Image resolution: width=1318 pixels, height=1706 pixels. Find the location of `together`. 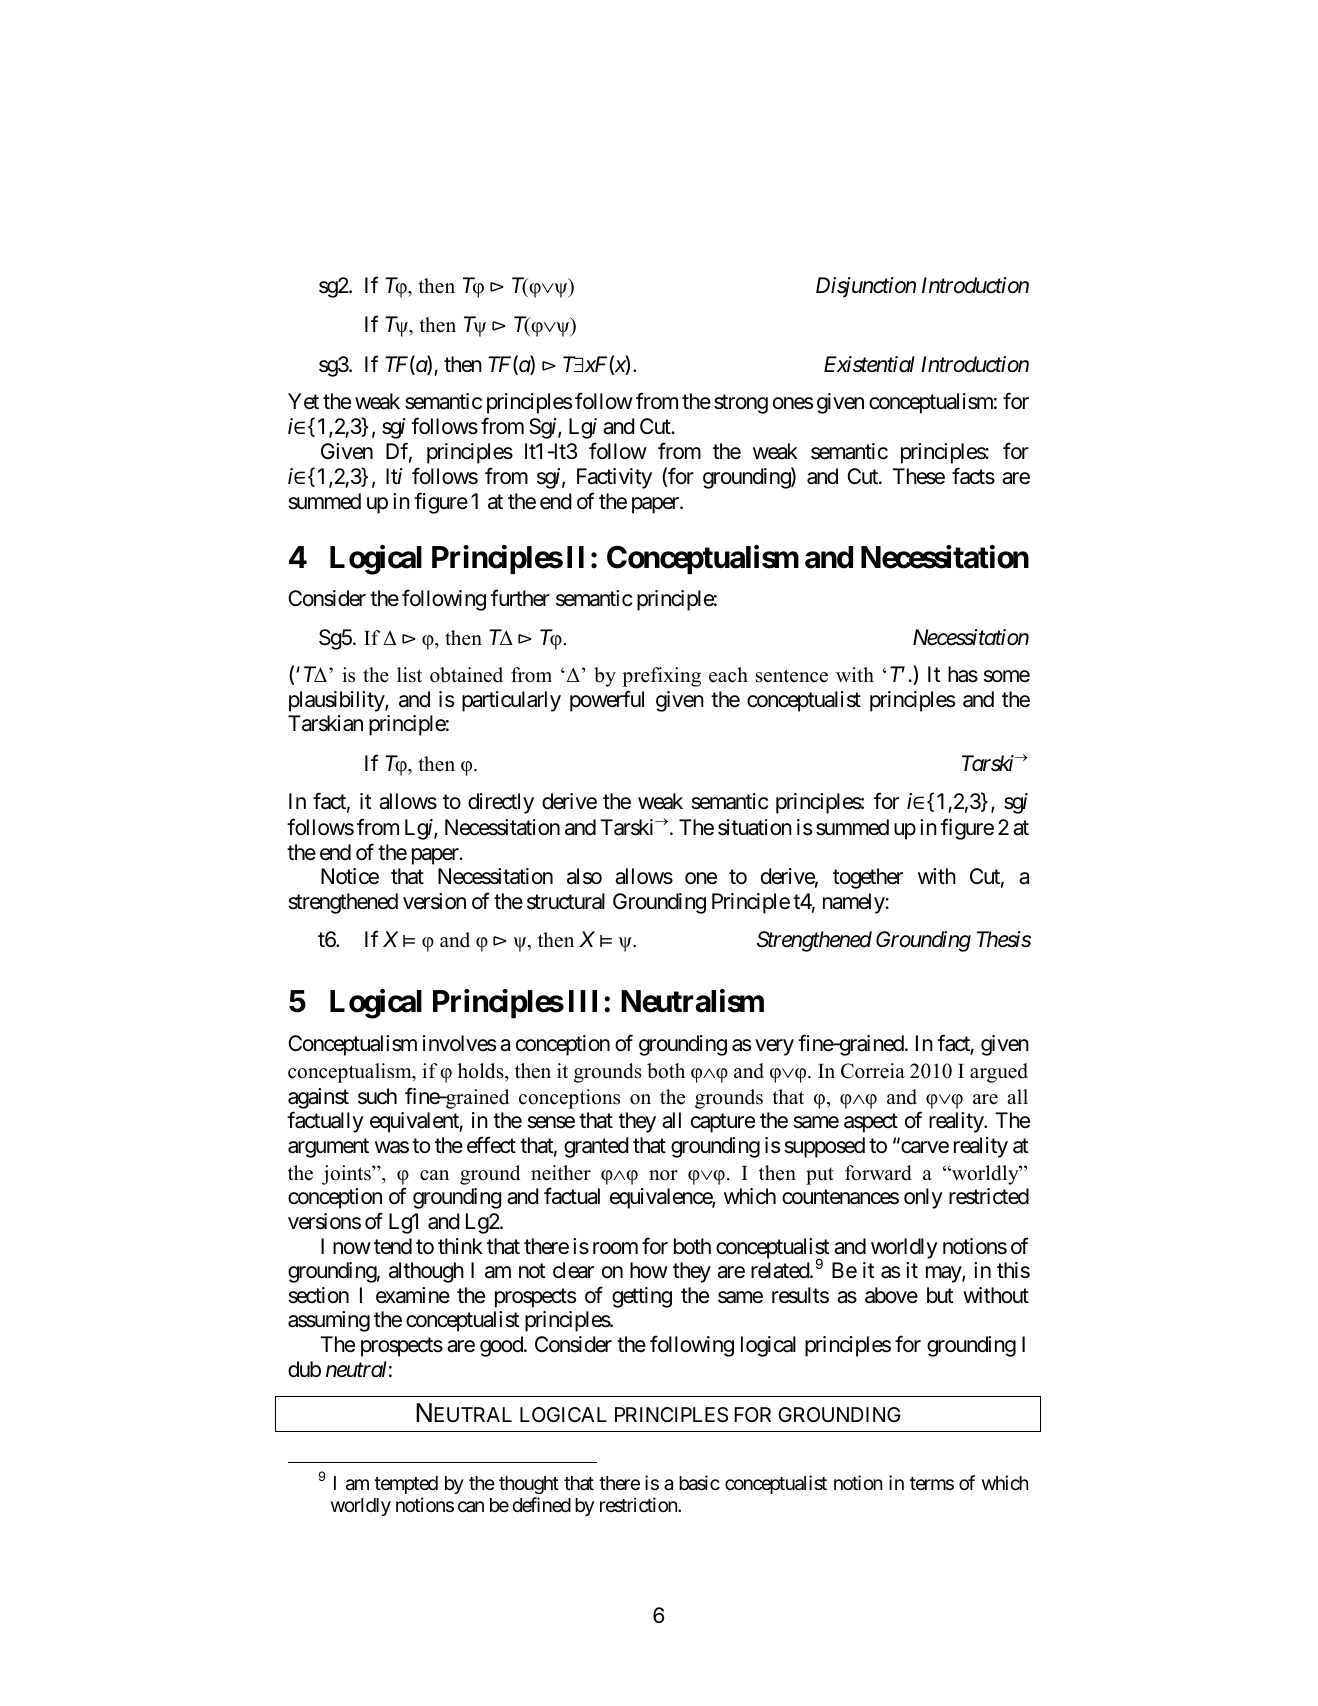

together is located at coordinates (868, 878).
